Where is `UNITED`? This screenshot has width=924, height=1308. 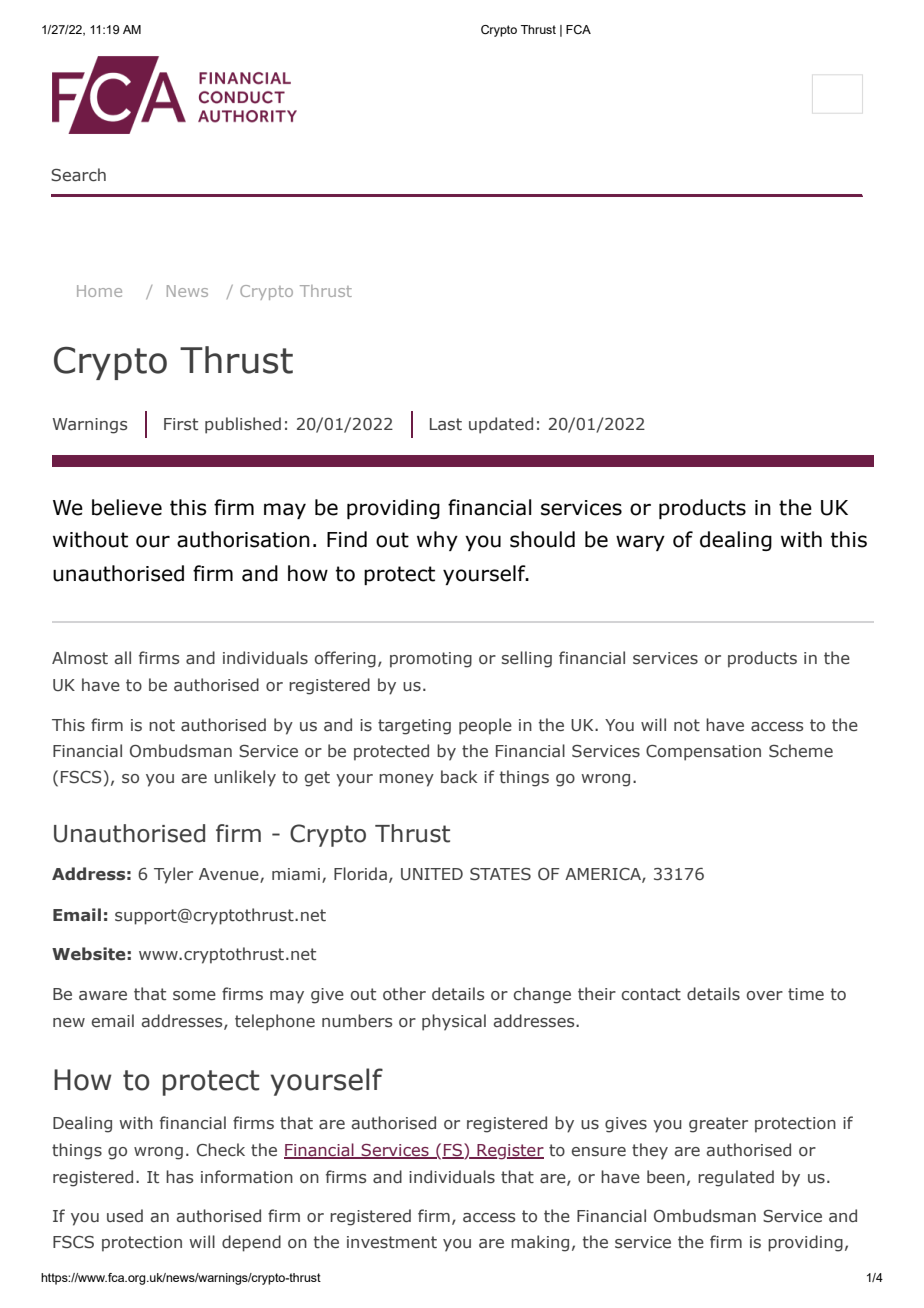 UNITED is located at coordinates (432, 874).
